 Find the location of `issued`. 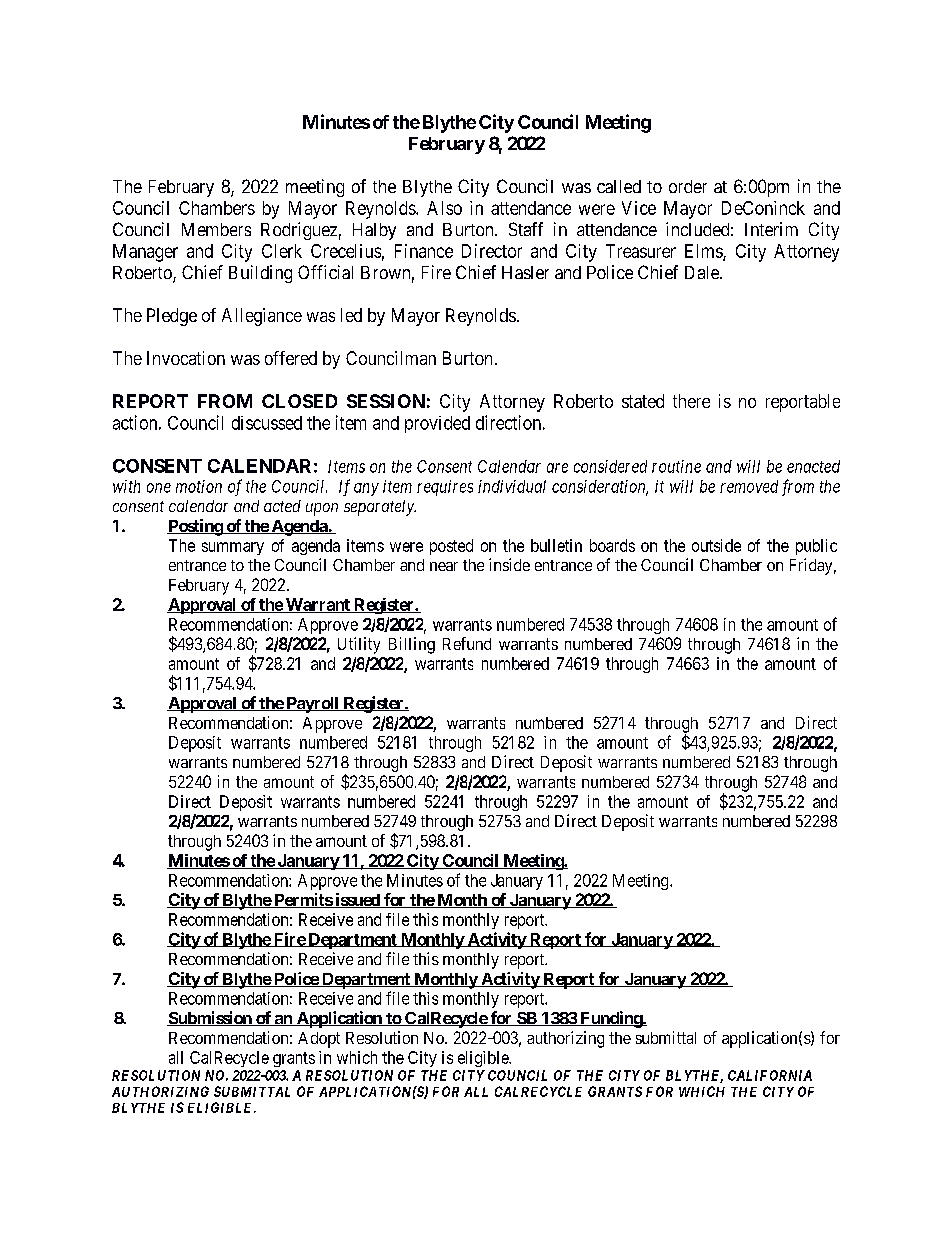

issued is located at coordinates (357, 900).
